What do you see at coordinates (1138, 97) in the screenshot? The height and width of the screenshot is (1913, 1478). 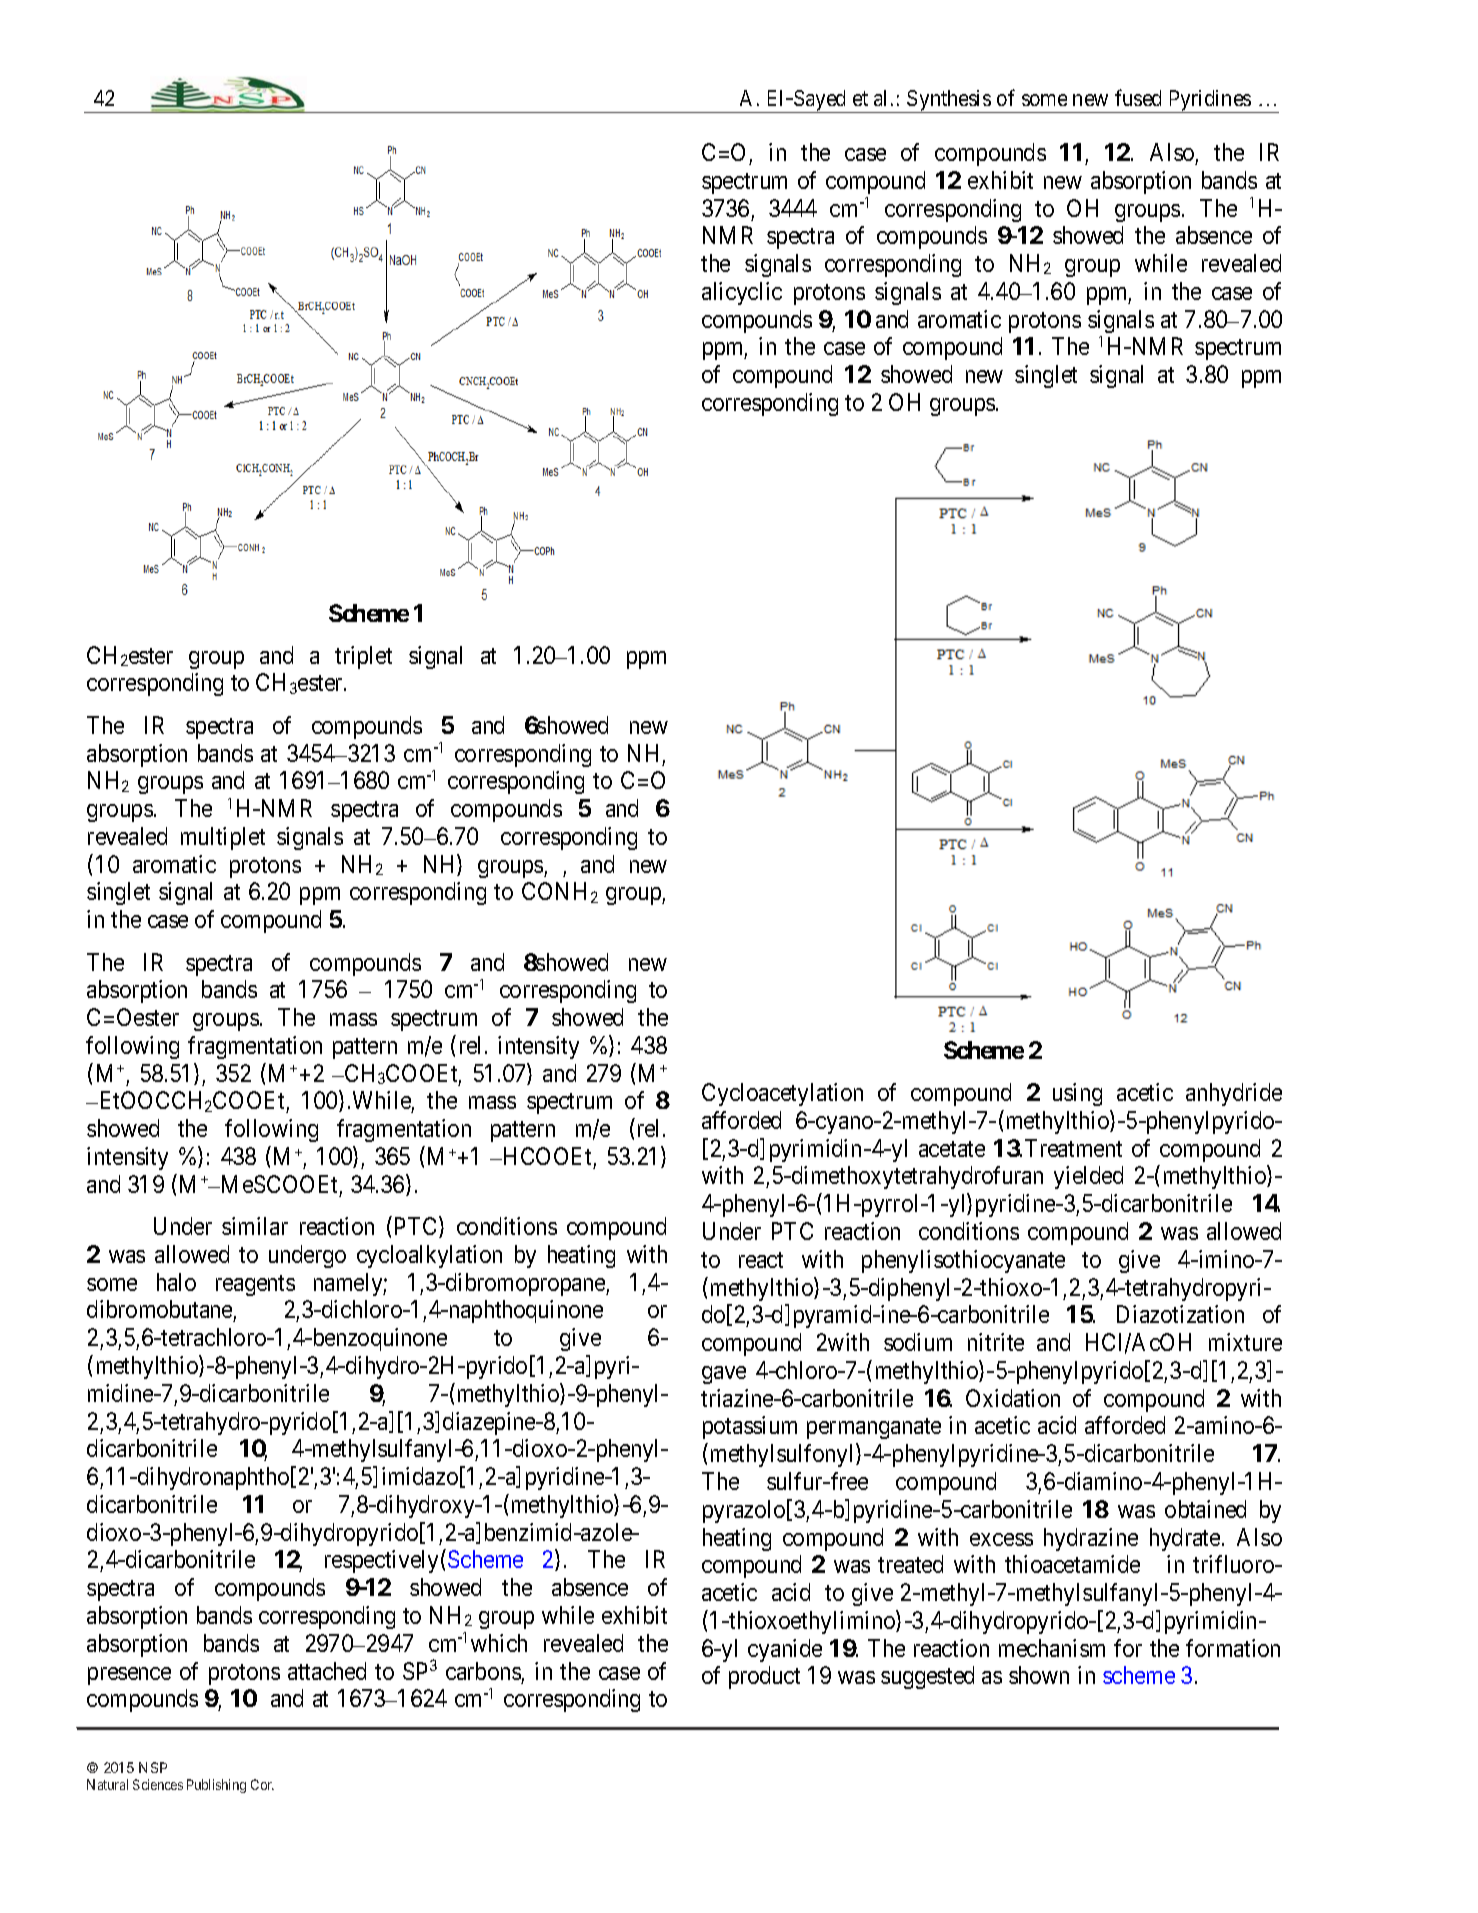 I see `fused` at bounding box center [1138, 97].
